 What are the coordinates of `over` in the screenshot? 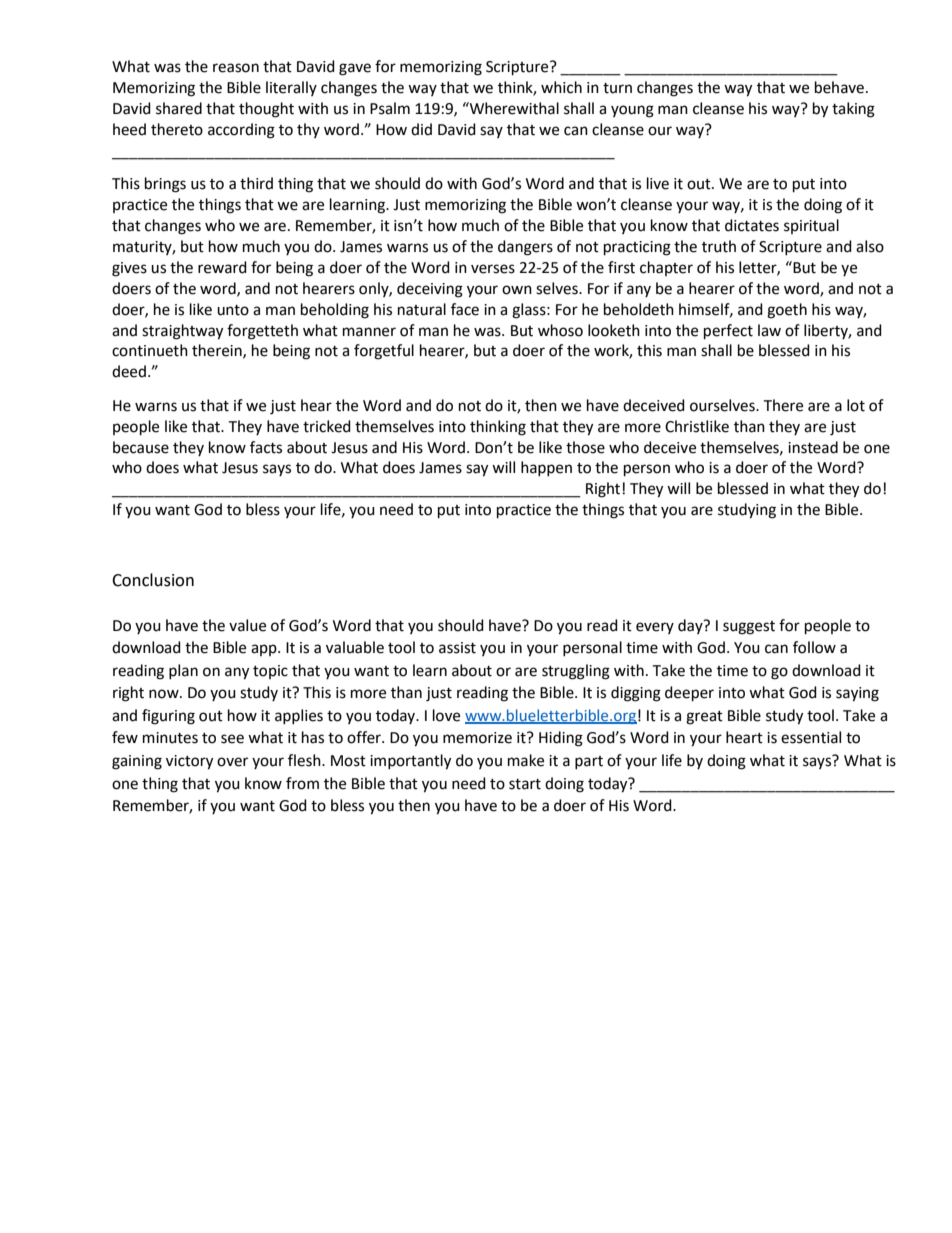 It's located at (232, 762).
